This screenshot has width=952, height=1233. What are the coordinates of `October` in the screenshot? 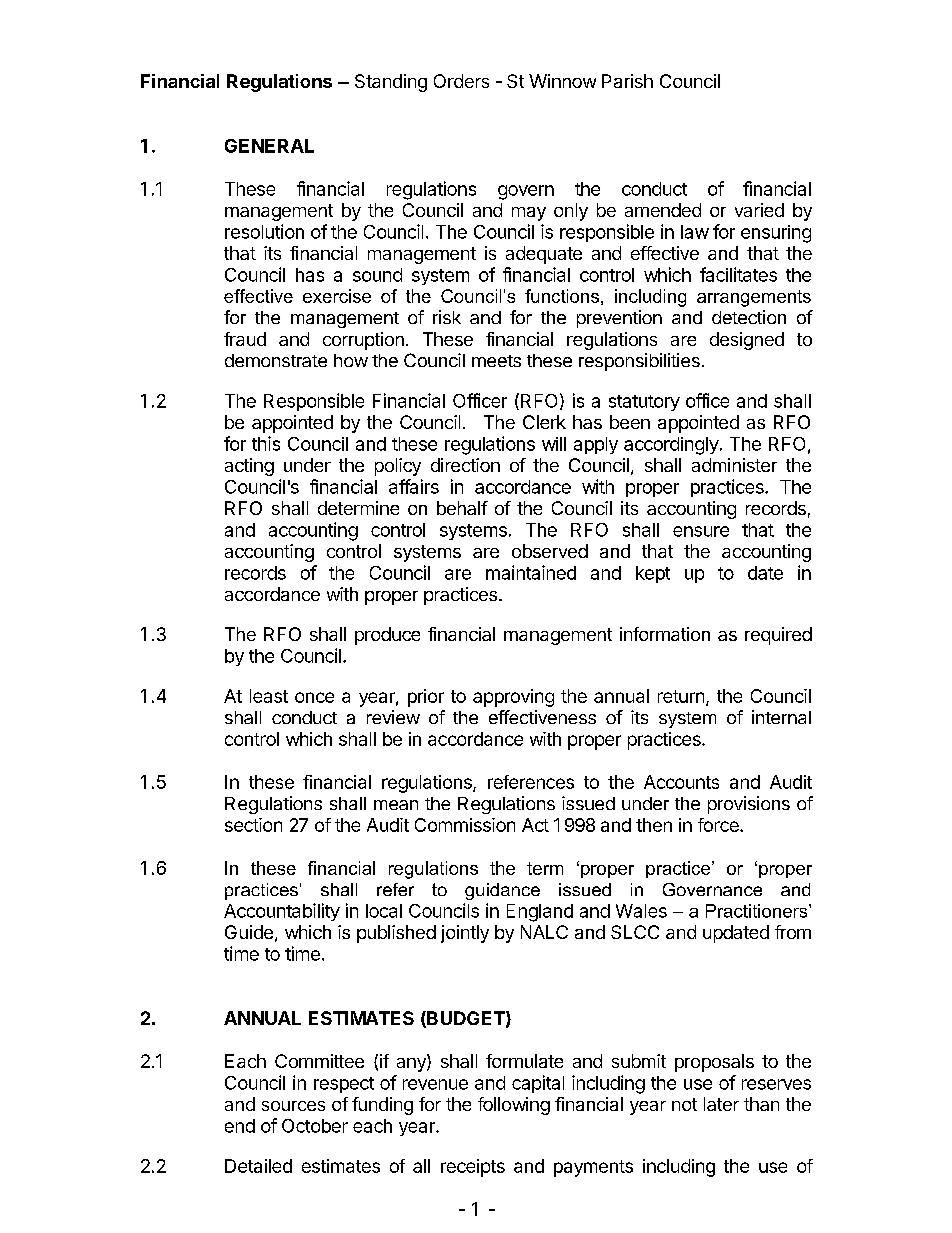 It's located at (315, 1126).
